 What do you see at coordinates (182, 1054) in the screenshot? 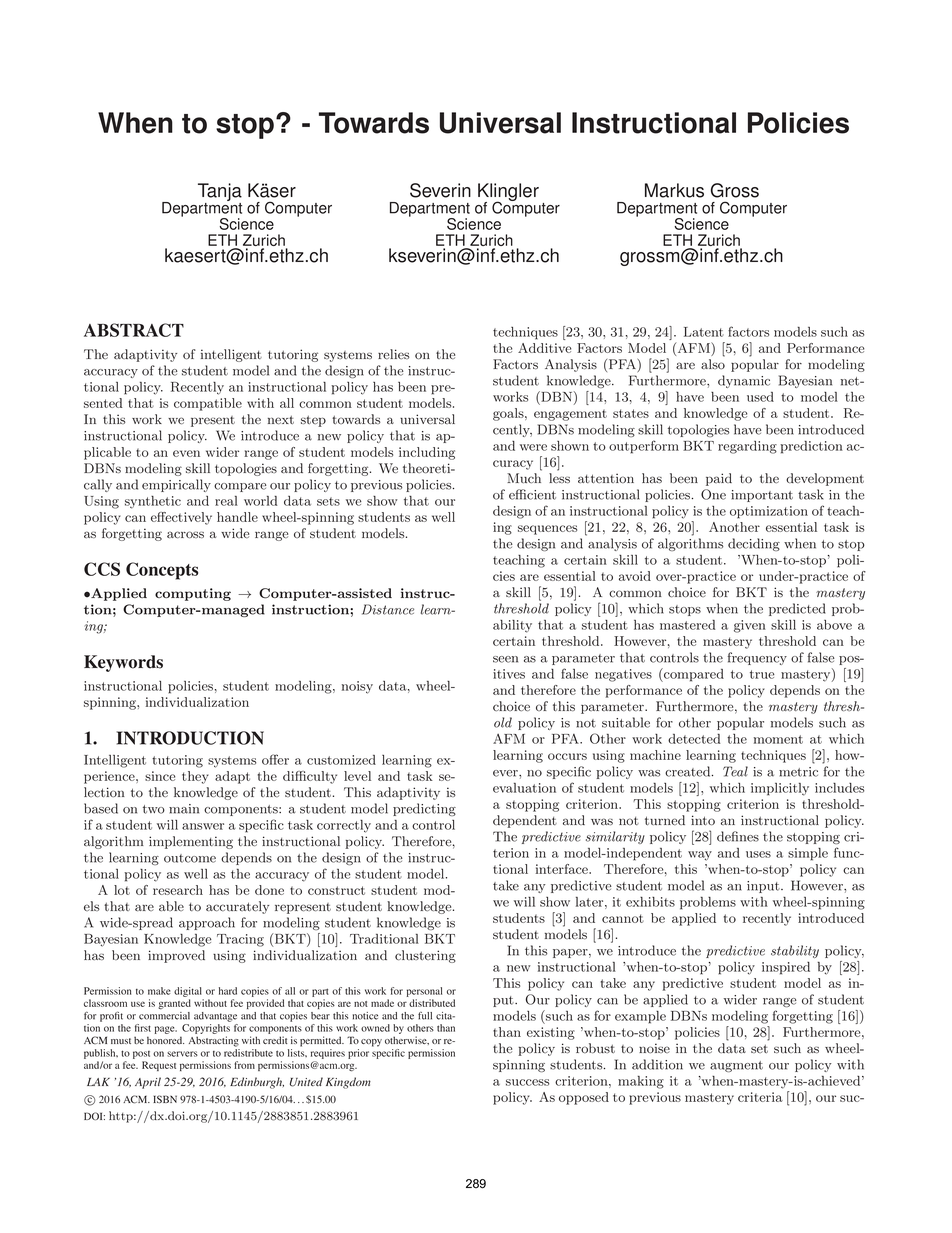
I see `servers` at bounding box center [182, 1054].
